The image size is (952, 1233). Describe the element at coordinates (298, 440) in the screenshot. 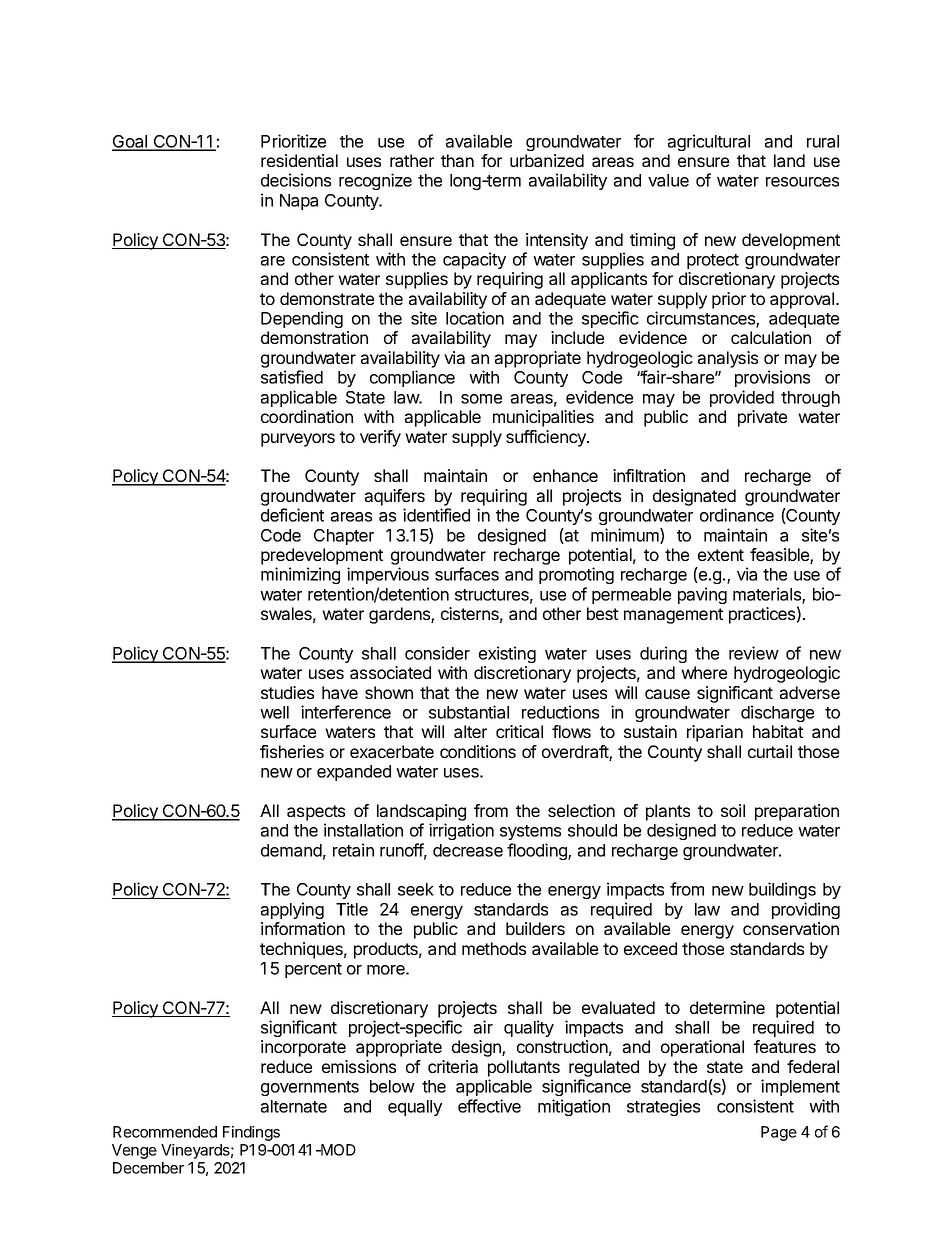

I see `purveyors` at that location.
